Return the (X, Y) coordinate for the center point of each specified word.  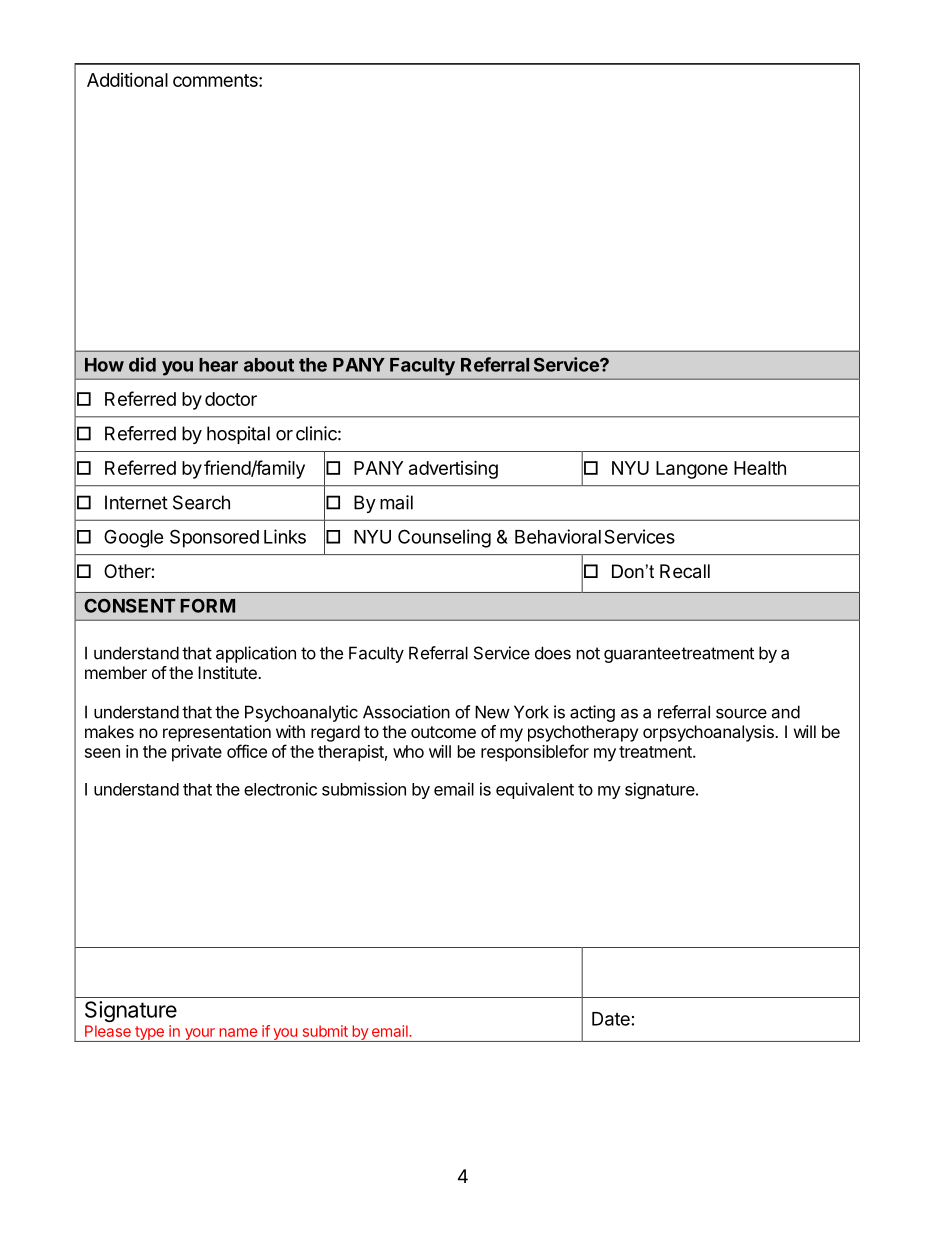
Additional (127, 80)
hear (218, 365)
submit (325, 1031)
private (197, 753)
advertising (453, 469)
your (199, 1035)
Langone (692, 470)
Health (760, 468)
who (408, 751)
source (741, 713)
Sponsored (214, 538)
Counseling (444, 538)
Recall (685, 571)
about (269, 365)
